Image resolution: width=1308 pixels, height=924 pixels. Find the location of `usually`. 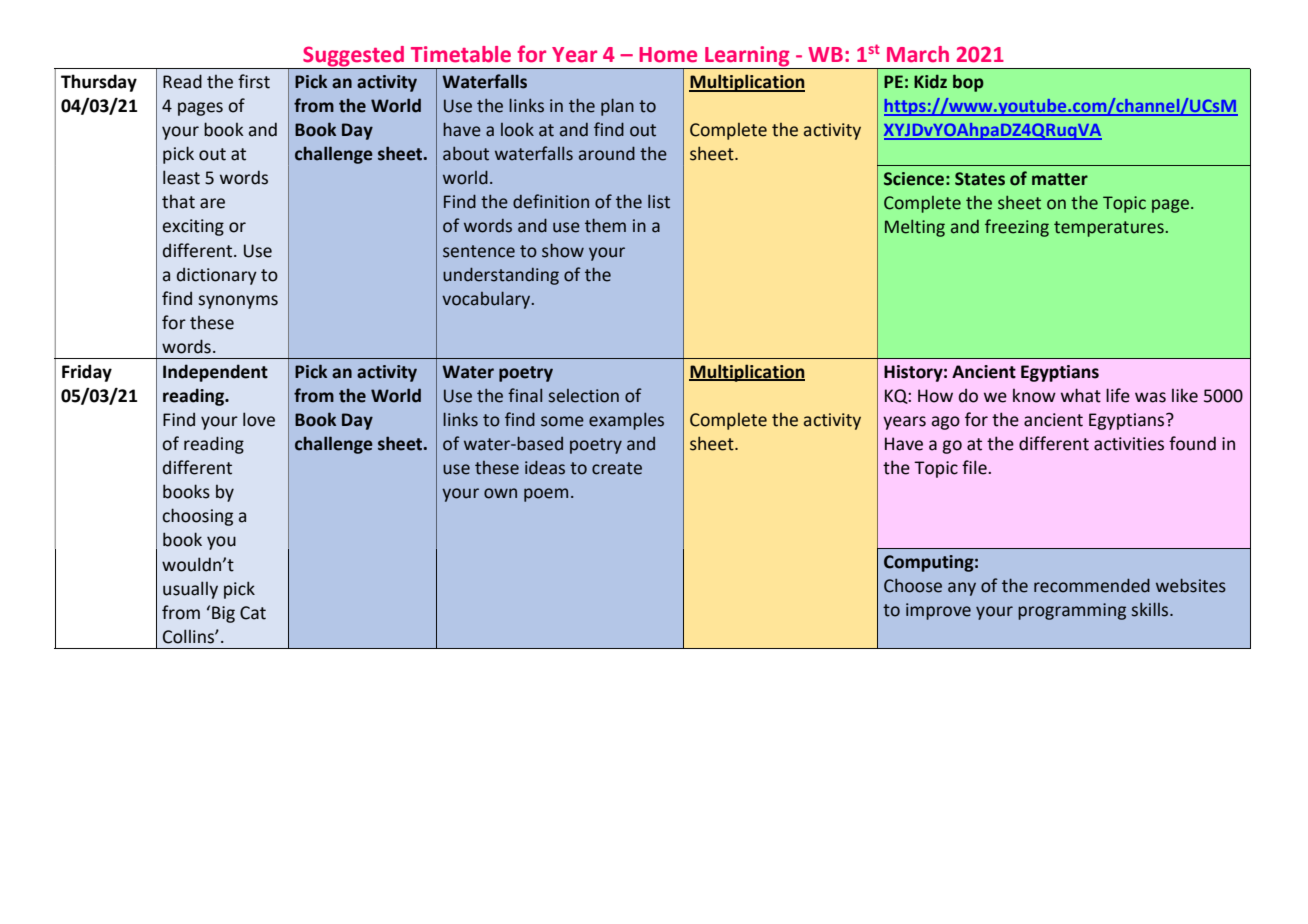

usually is located at coordinates (190, 590).
